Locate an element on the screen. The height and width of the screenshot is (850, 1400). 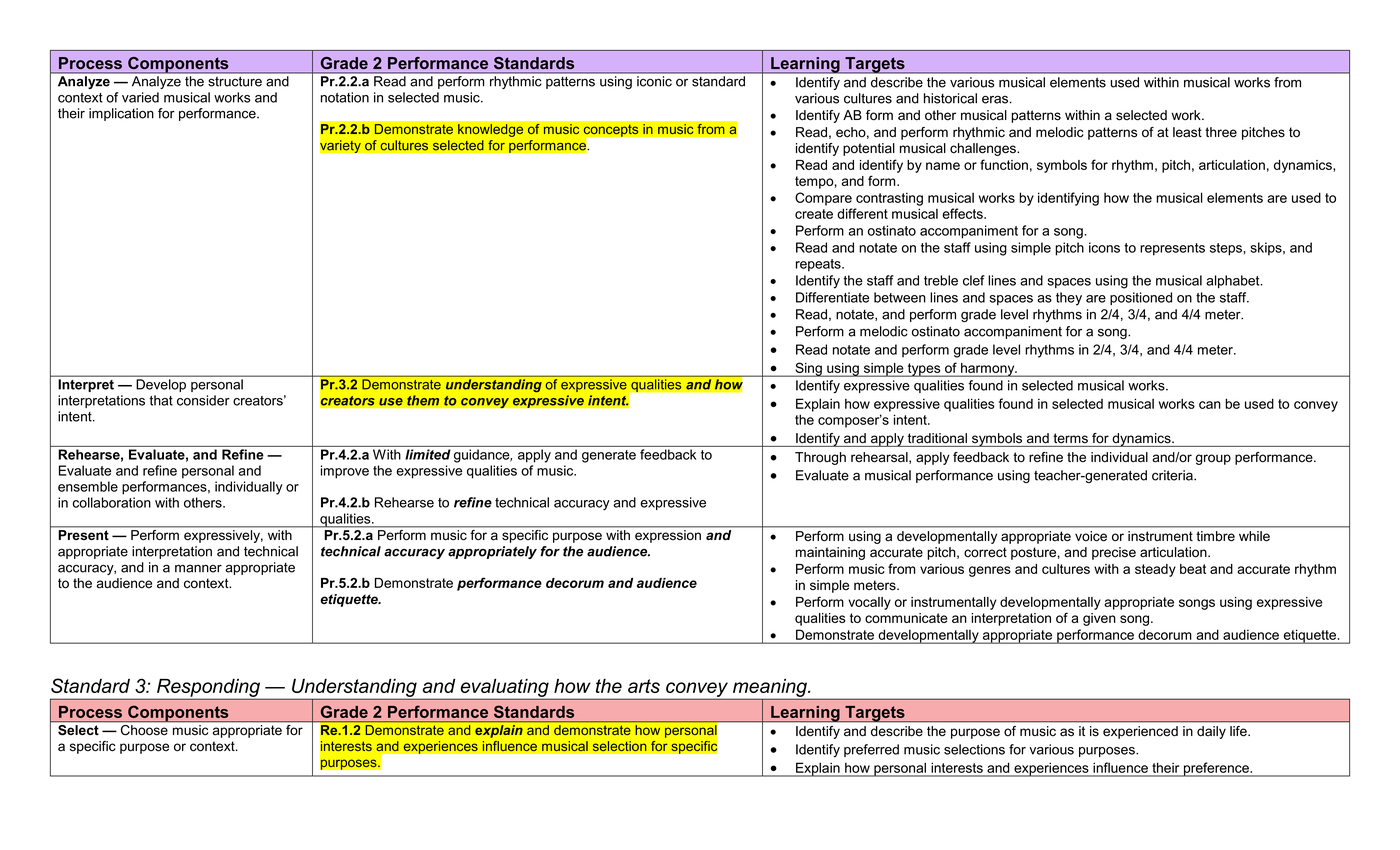
consider is located at coordinates (203, 400).
